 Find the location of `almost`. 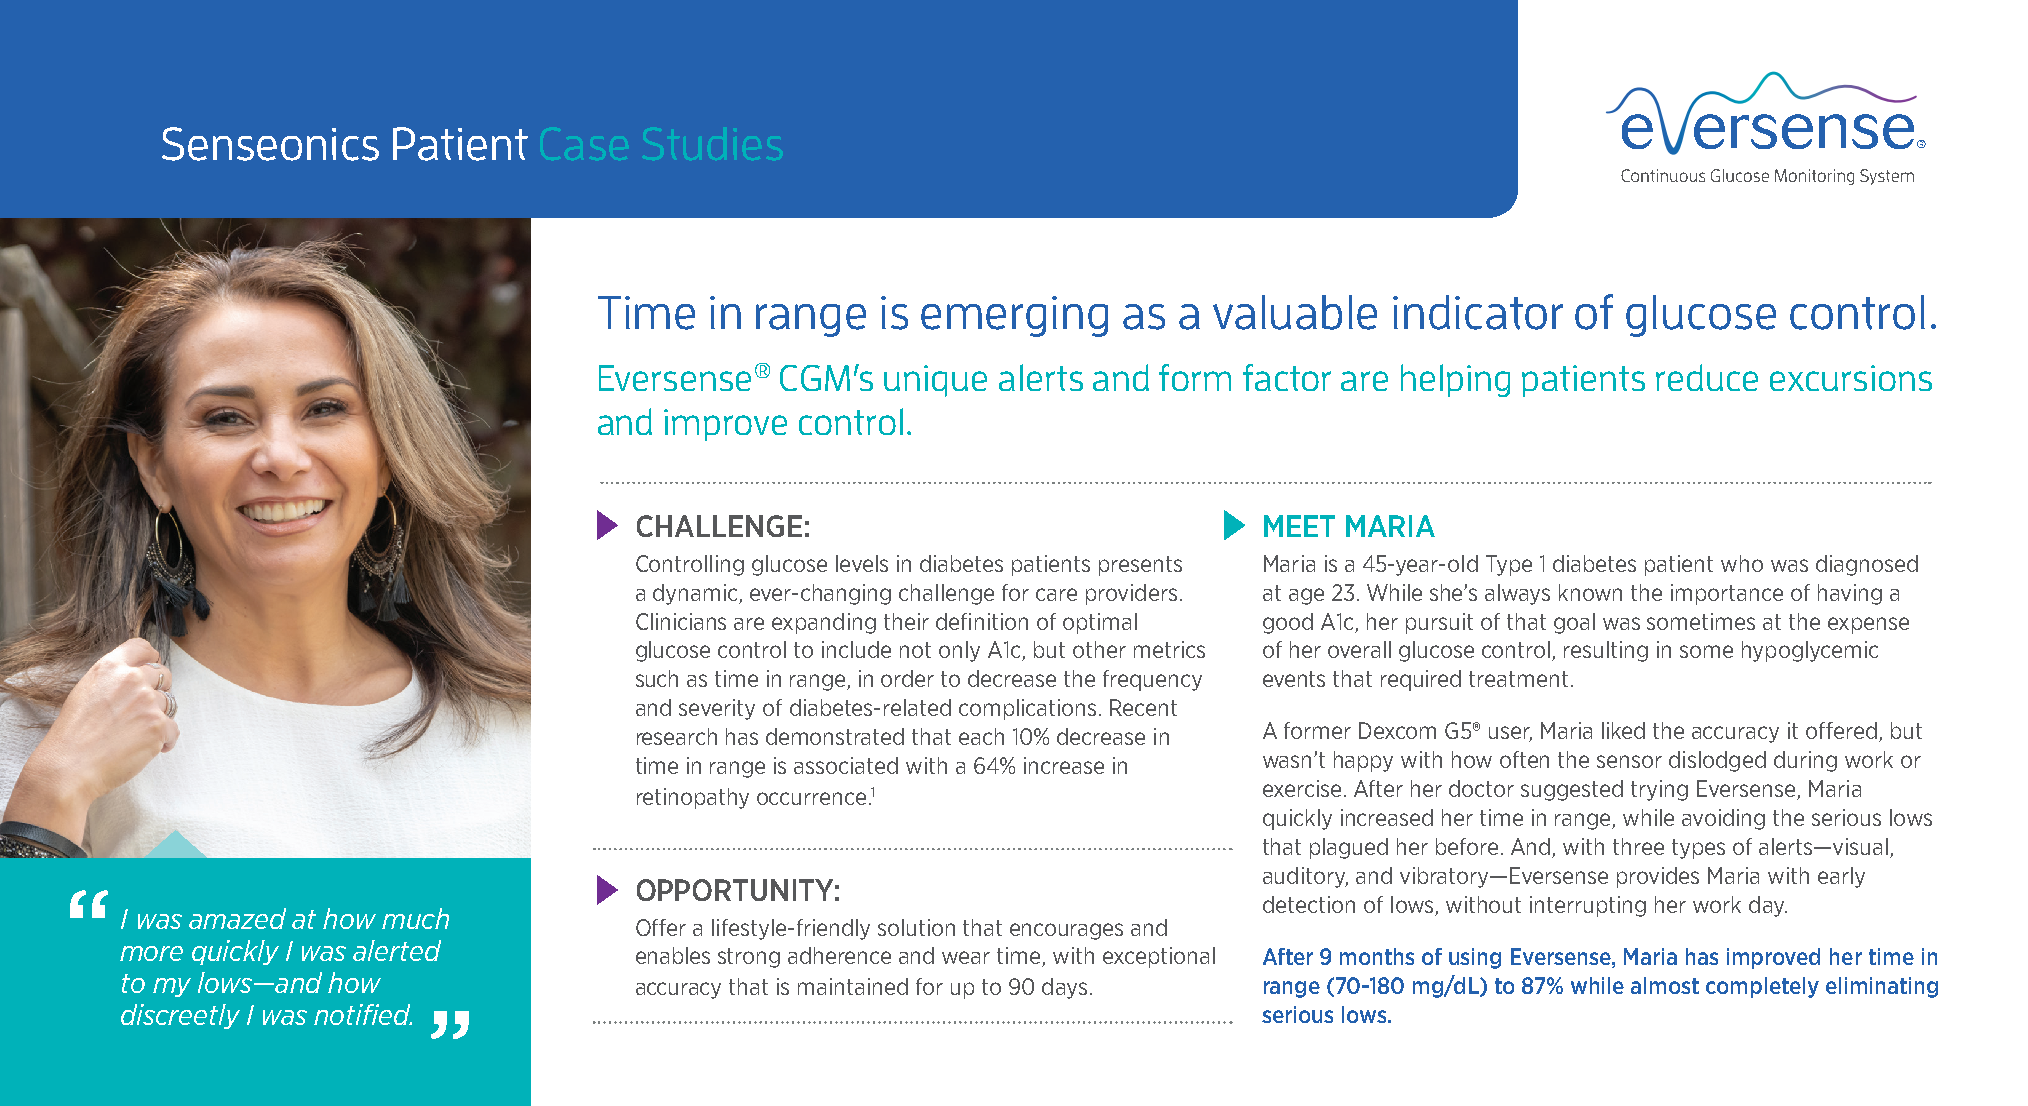

almost is located at coordinates (1665, 985).
